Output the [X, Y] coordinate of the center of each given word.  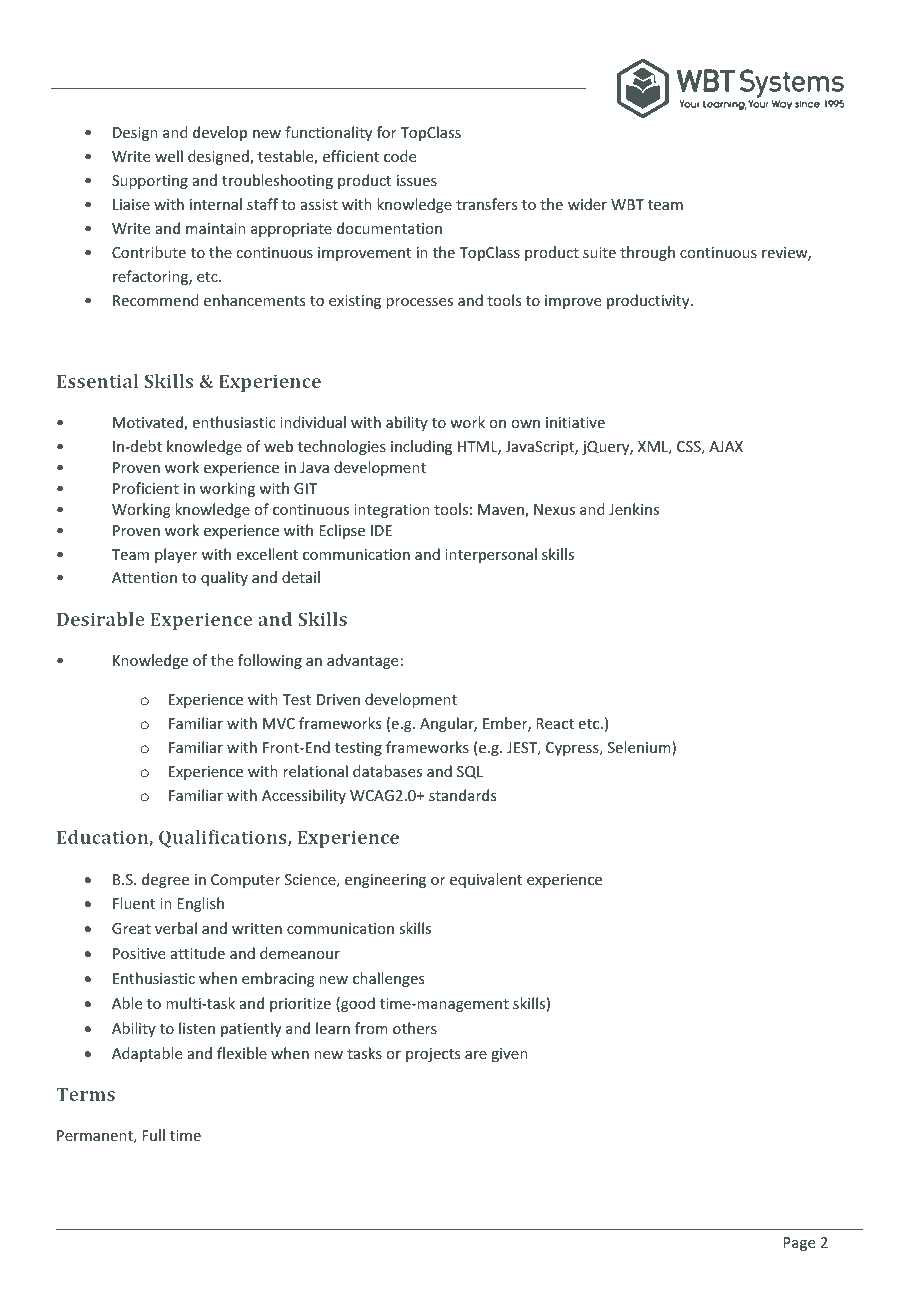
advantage [362, 661]
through [647, 253]
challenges [388, 979]
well [169, 156]
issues [417, 180]
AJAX [726, 446]
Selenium [640, 748]
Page [799, 1244]
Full [153, 1135]
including [421, 447]
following [270, 661]
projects [433, 1055]
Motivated [149, 423]
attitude [198, 953]
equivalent [486, 880]
